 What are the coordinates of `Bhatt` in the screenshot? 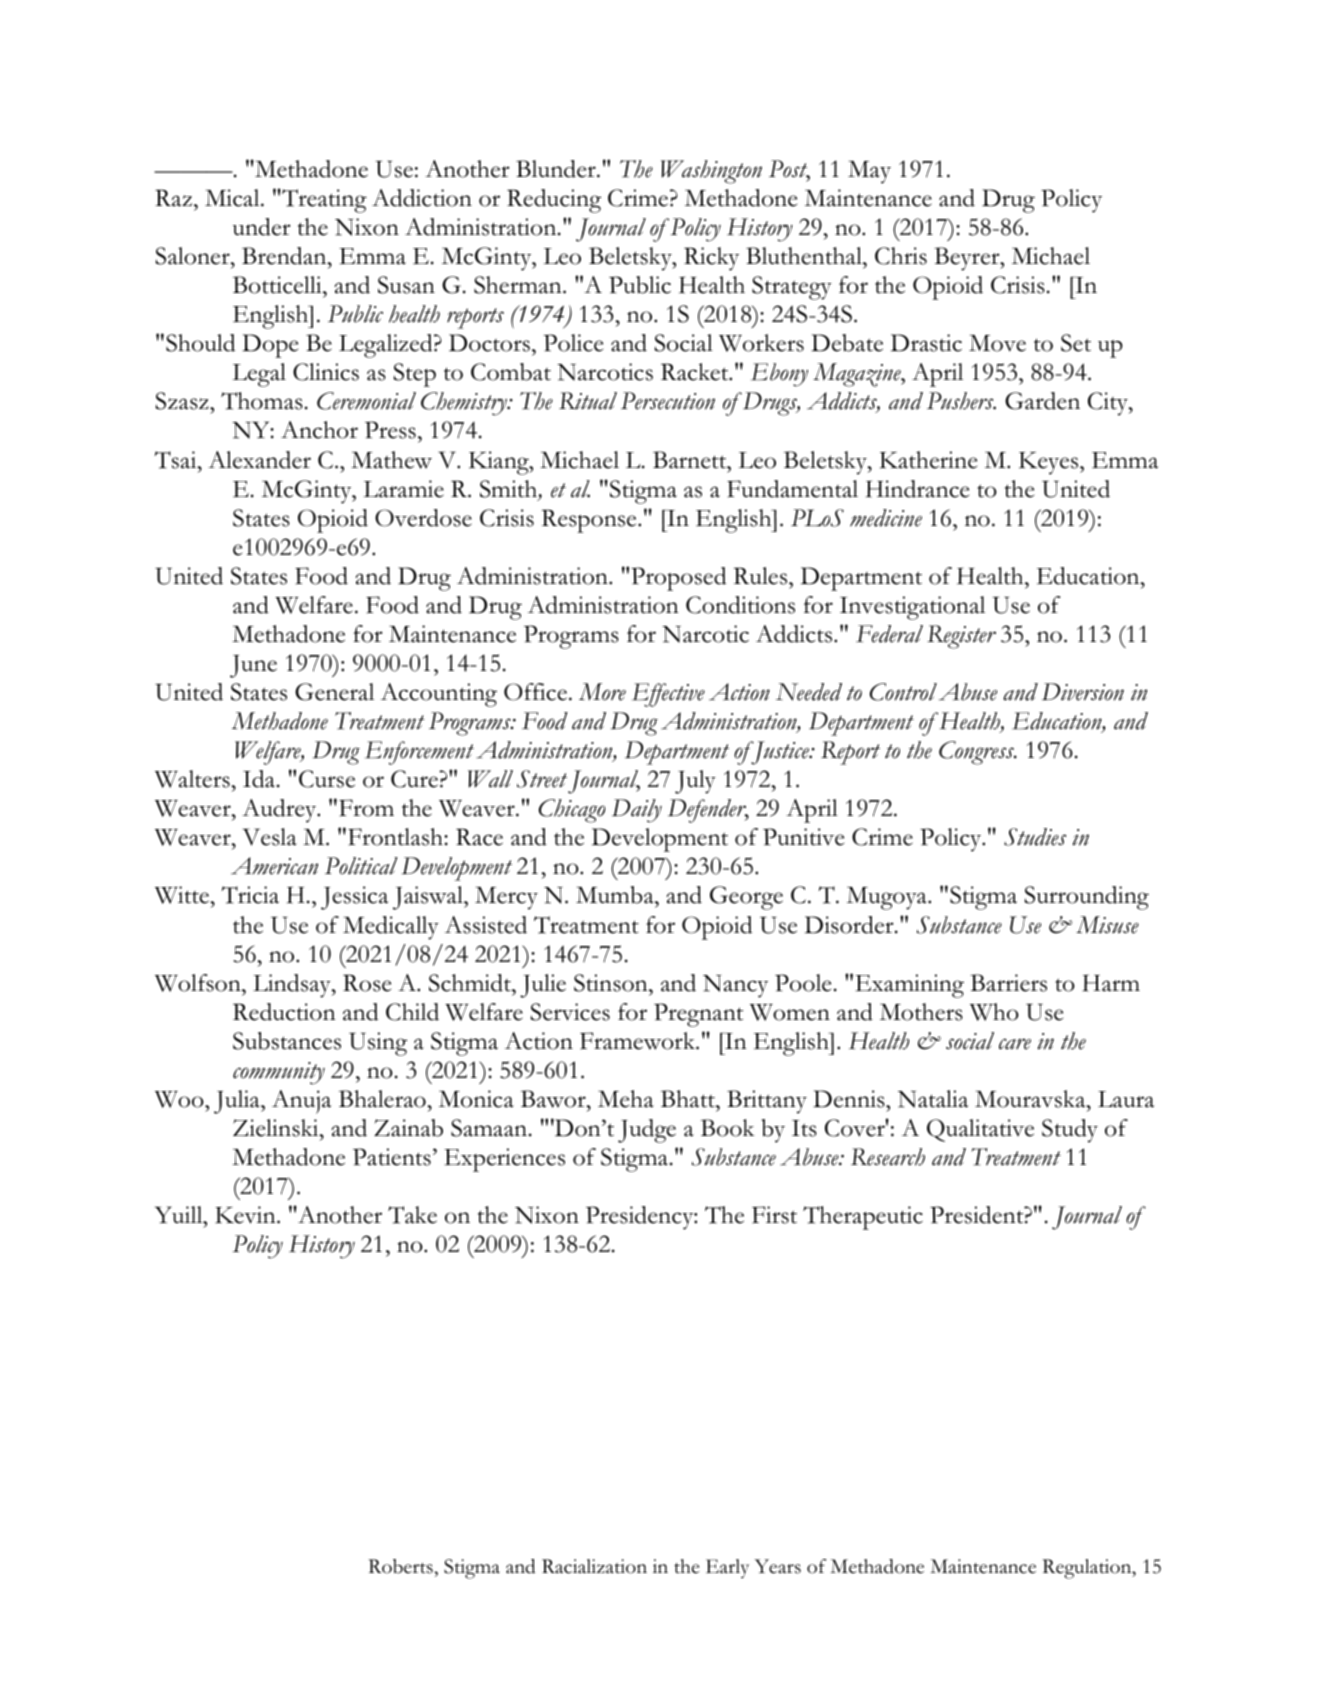 It's located at (689, 1099).
